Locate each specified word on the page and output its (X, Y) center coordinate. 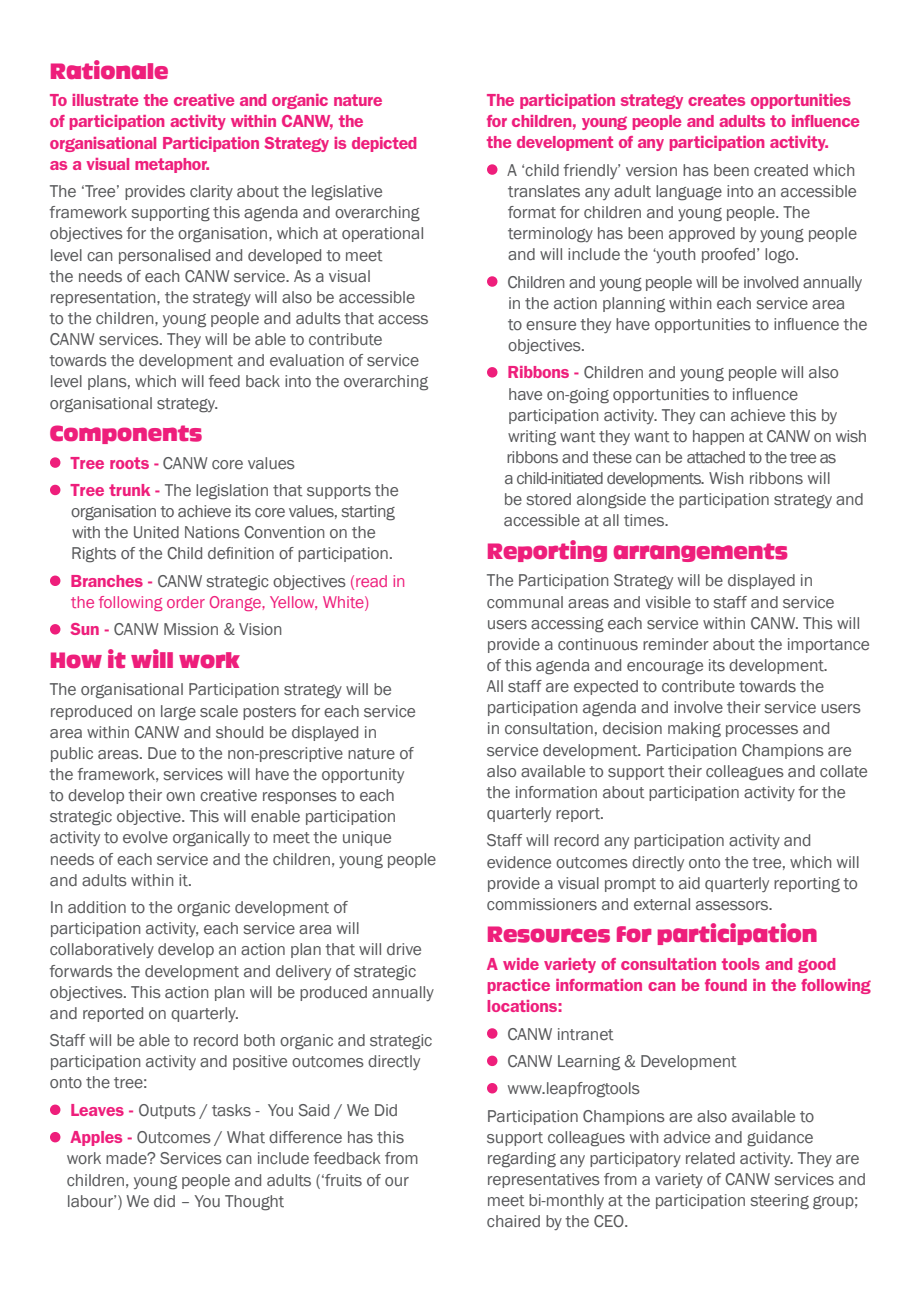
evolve (145, 837)
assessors (733, 906)
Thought (254, 1203)
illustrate (105, 100)
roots (129, 463)
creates (716, 100)
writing (532, 438)
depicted (384, 144)
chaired (513, 1221)
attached (716, 457)
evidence (519, 862)
